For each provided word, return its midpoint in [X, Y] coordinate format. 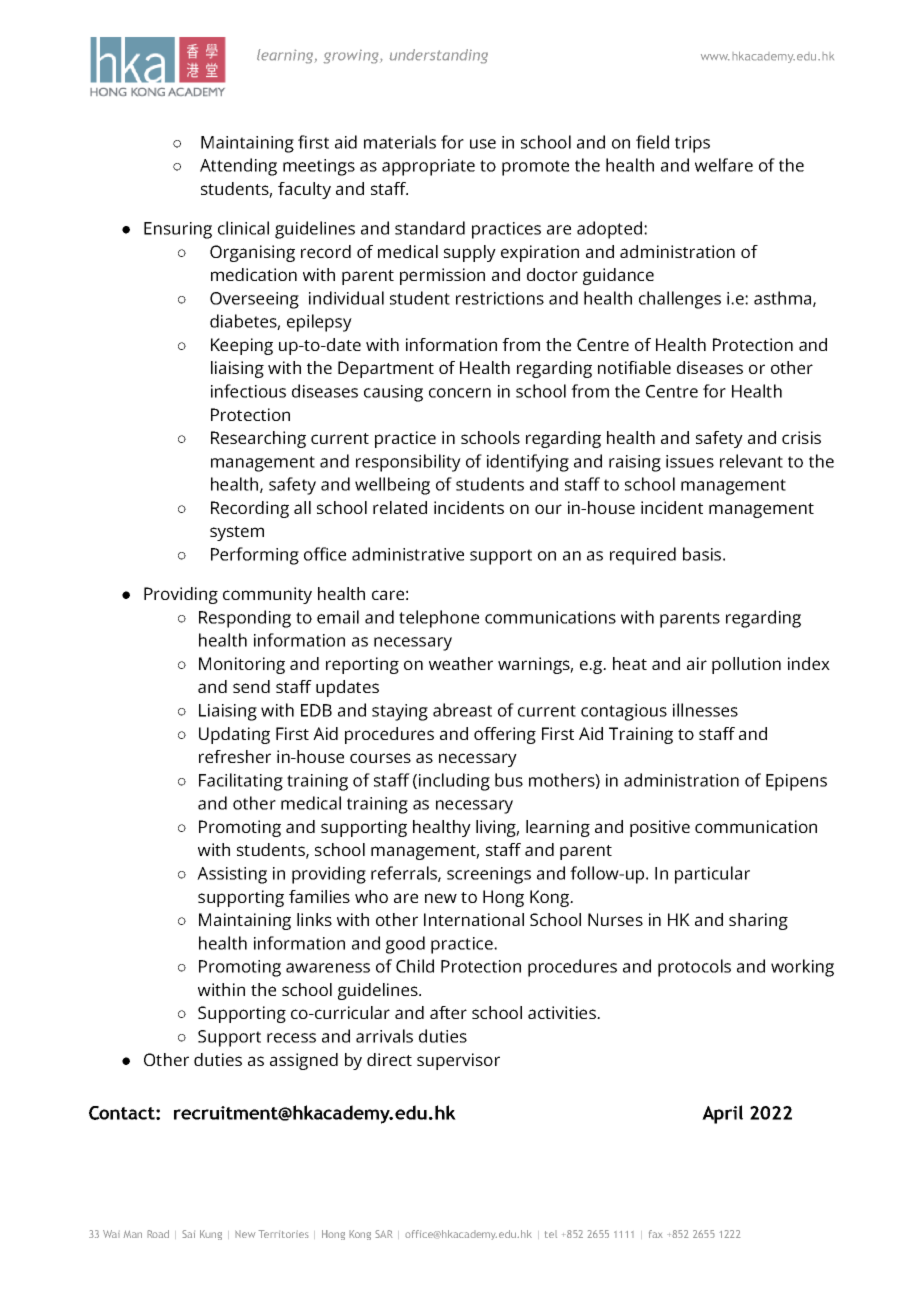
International [474, 919]
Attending [238, 167]
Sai [188, 1234]
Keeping [242, 346]
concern [460, 393]
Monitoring [242, 665]
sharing [758, 921]
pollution [746, 665]
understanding [438, 56]
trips [692, 144]
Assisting [232, 875]
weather [461, 663]
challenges [680, 300]
